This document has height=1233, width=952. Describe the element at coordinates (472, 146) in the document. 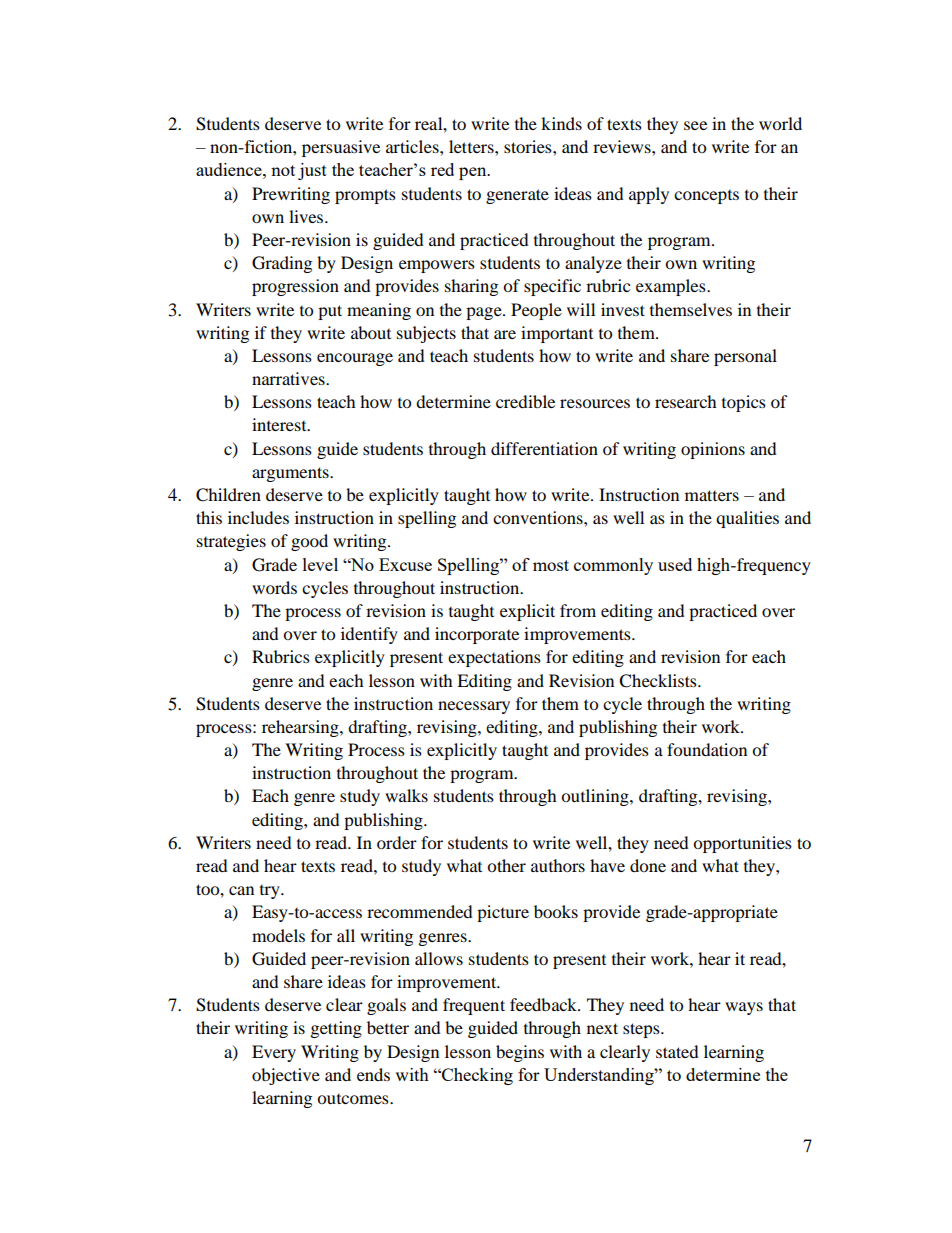

I see `letters` at that location.
